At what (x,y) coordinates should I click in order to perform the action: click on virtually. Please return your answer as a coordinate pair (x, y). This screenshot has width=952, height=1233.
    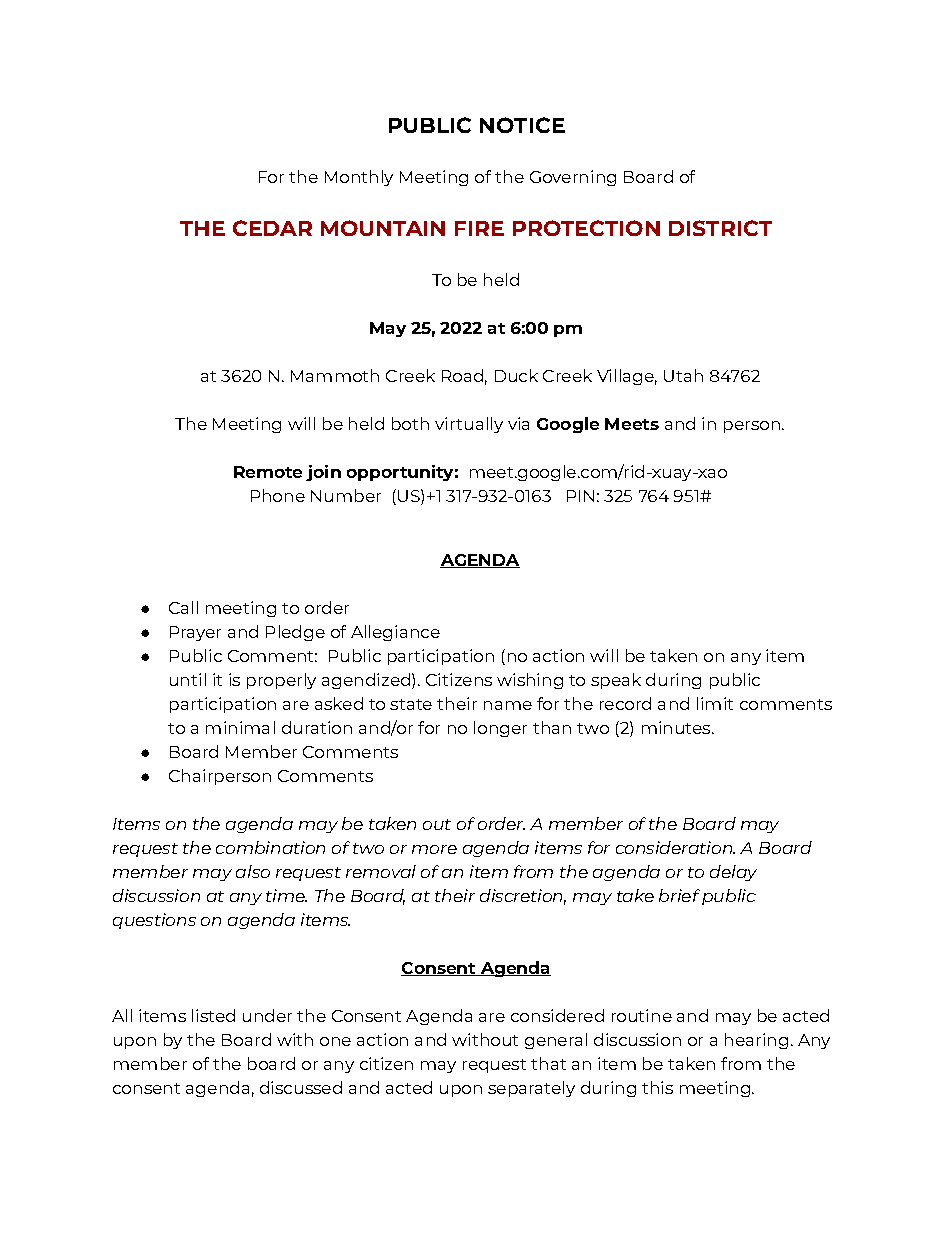
    Looking at the image, I should click on (469, 425).
